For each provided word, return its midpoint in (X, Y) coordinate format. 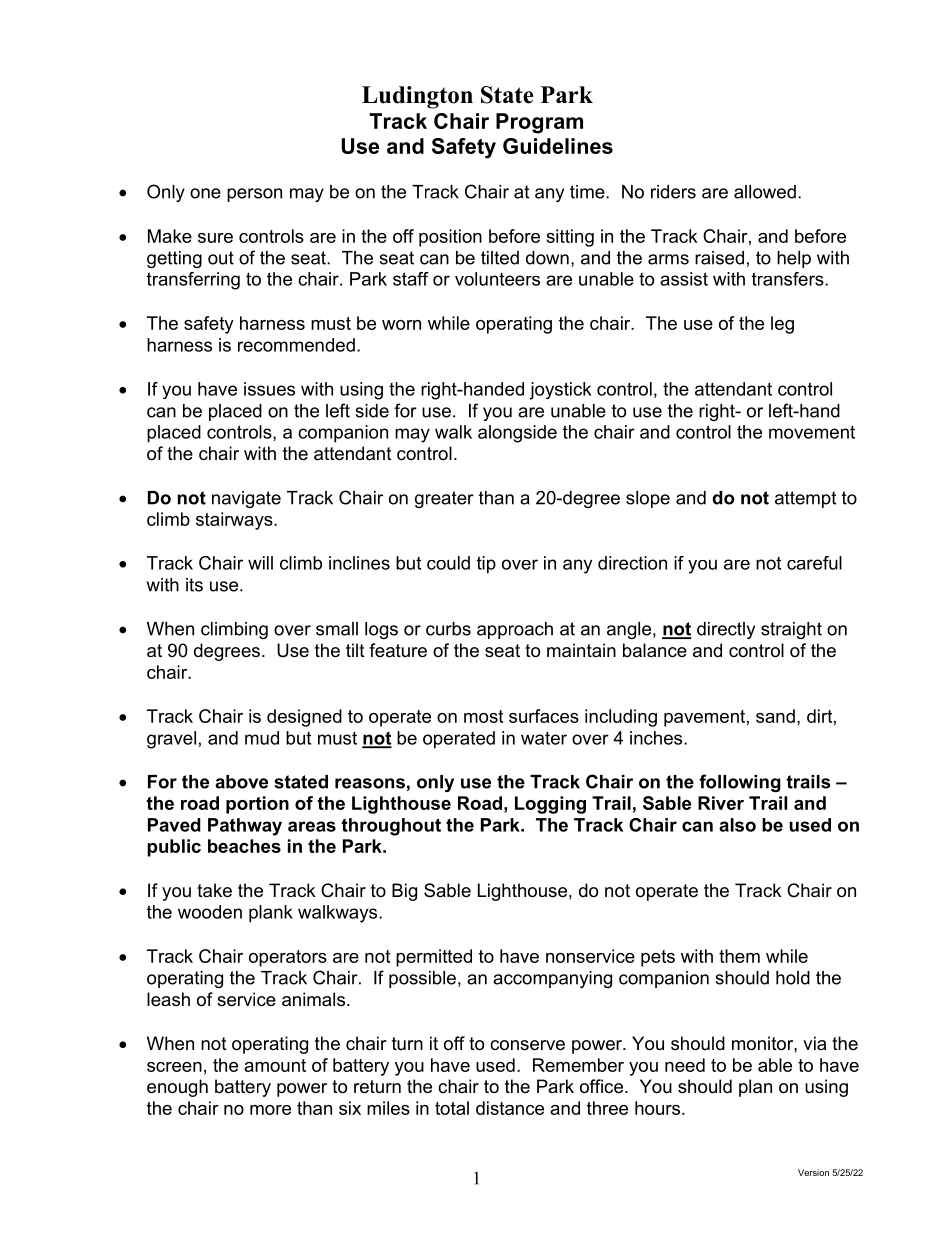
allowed (765, 192)
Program (539, 123)
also (737, 825)
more (270, 1110)
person (254, 195)
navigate (246, 499)
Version (813, 1172)
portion (257, 805)
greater (444, 499)
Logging (550, 805)
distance (510, 1108)
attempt (805, 499)
